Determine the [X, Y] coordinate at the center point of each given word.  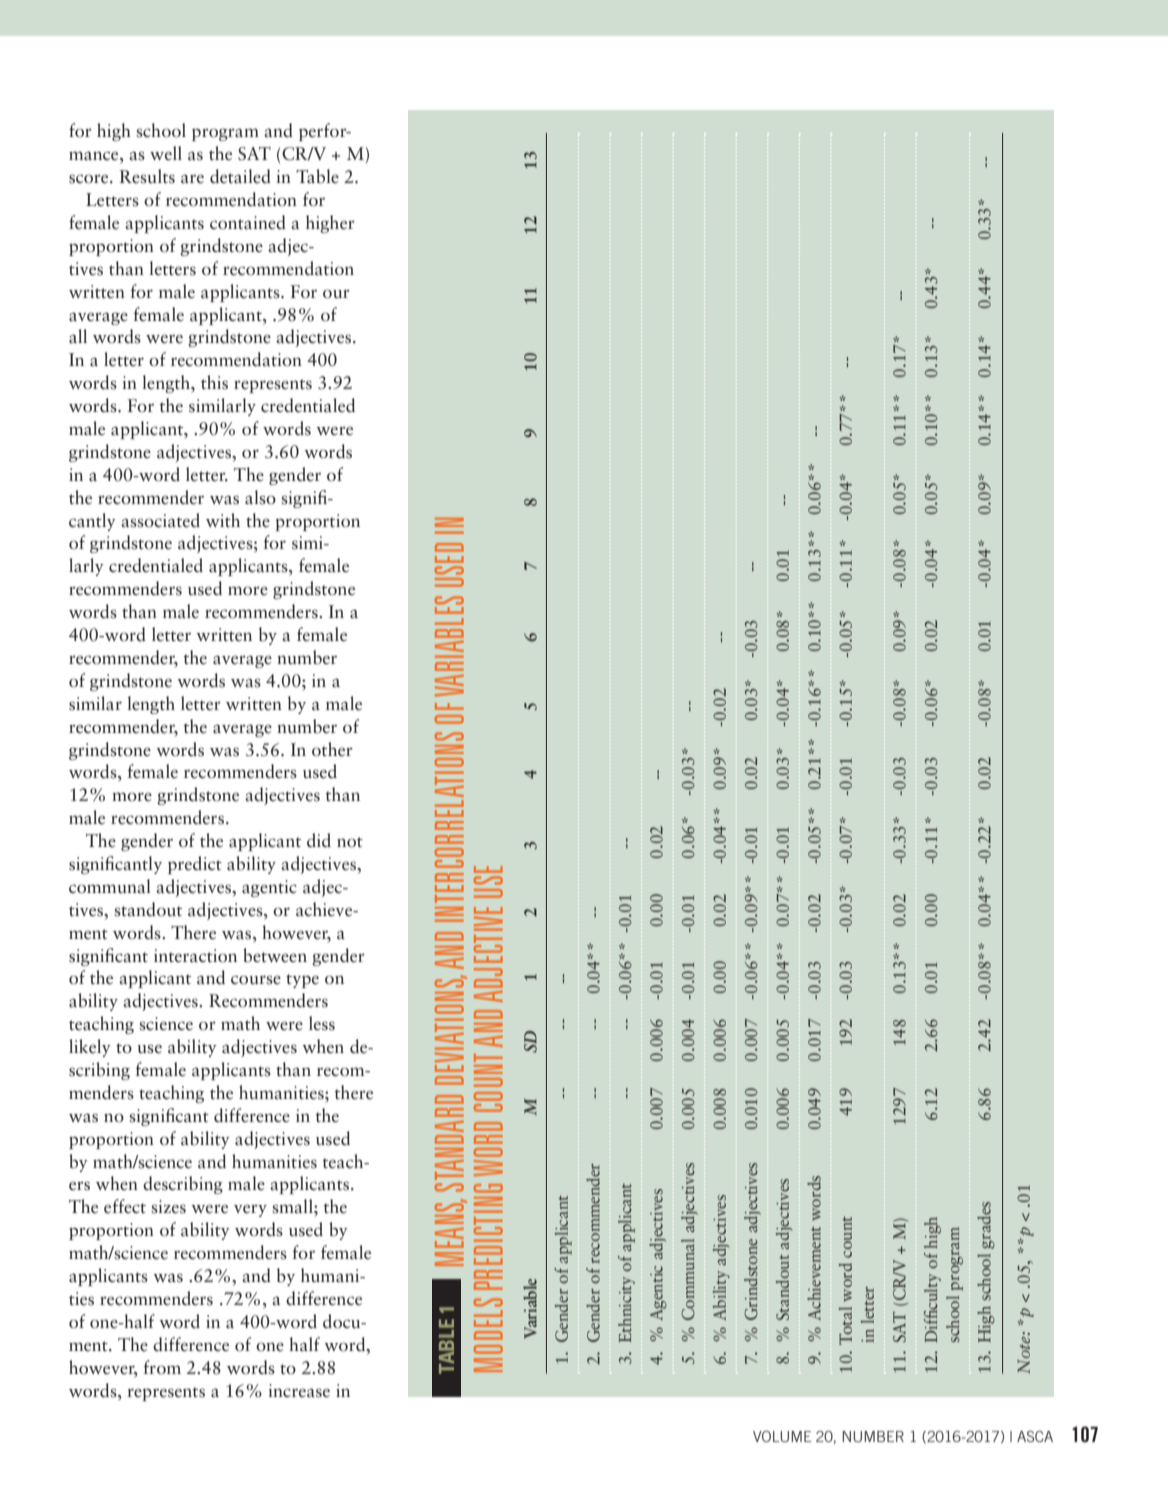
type [302, 981]
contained [248, 222]
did [319, 840]
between [275, 955]
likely [90, 1048]
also [260, 497]
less [322, 1023]
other [332, 749]
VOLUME [782, 1436]
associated [160, 520]
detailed [240, 176]
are [192, 179]
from [162, 1367]
